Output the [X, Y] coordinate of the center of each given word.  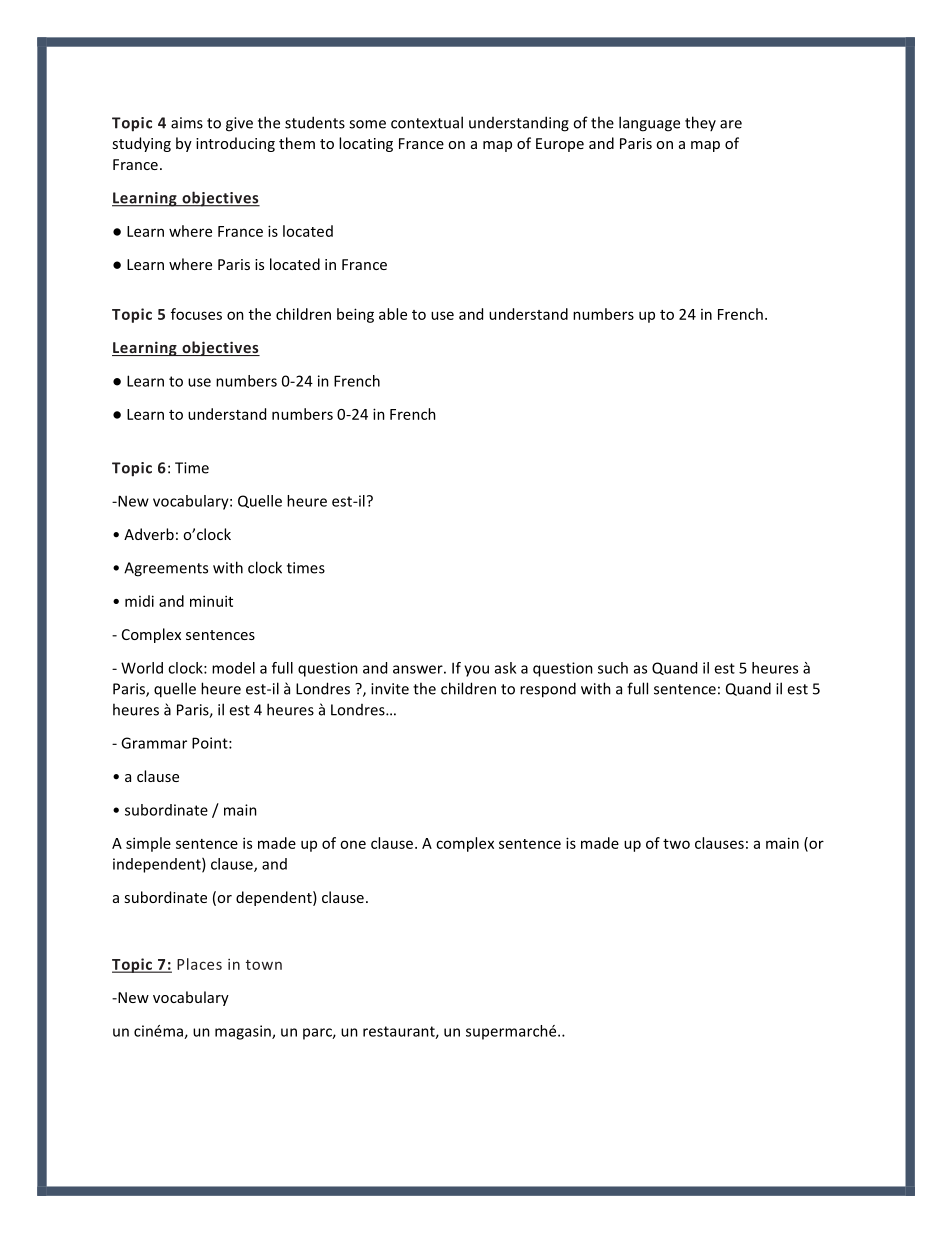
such [613, 668]
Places [199, 964]
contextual [427, 122]
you [476, 671]
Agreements [166, 569]
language [649, 124]
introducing [235, 144]
